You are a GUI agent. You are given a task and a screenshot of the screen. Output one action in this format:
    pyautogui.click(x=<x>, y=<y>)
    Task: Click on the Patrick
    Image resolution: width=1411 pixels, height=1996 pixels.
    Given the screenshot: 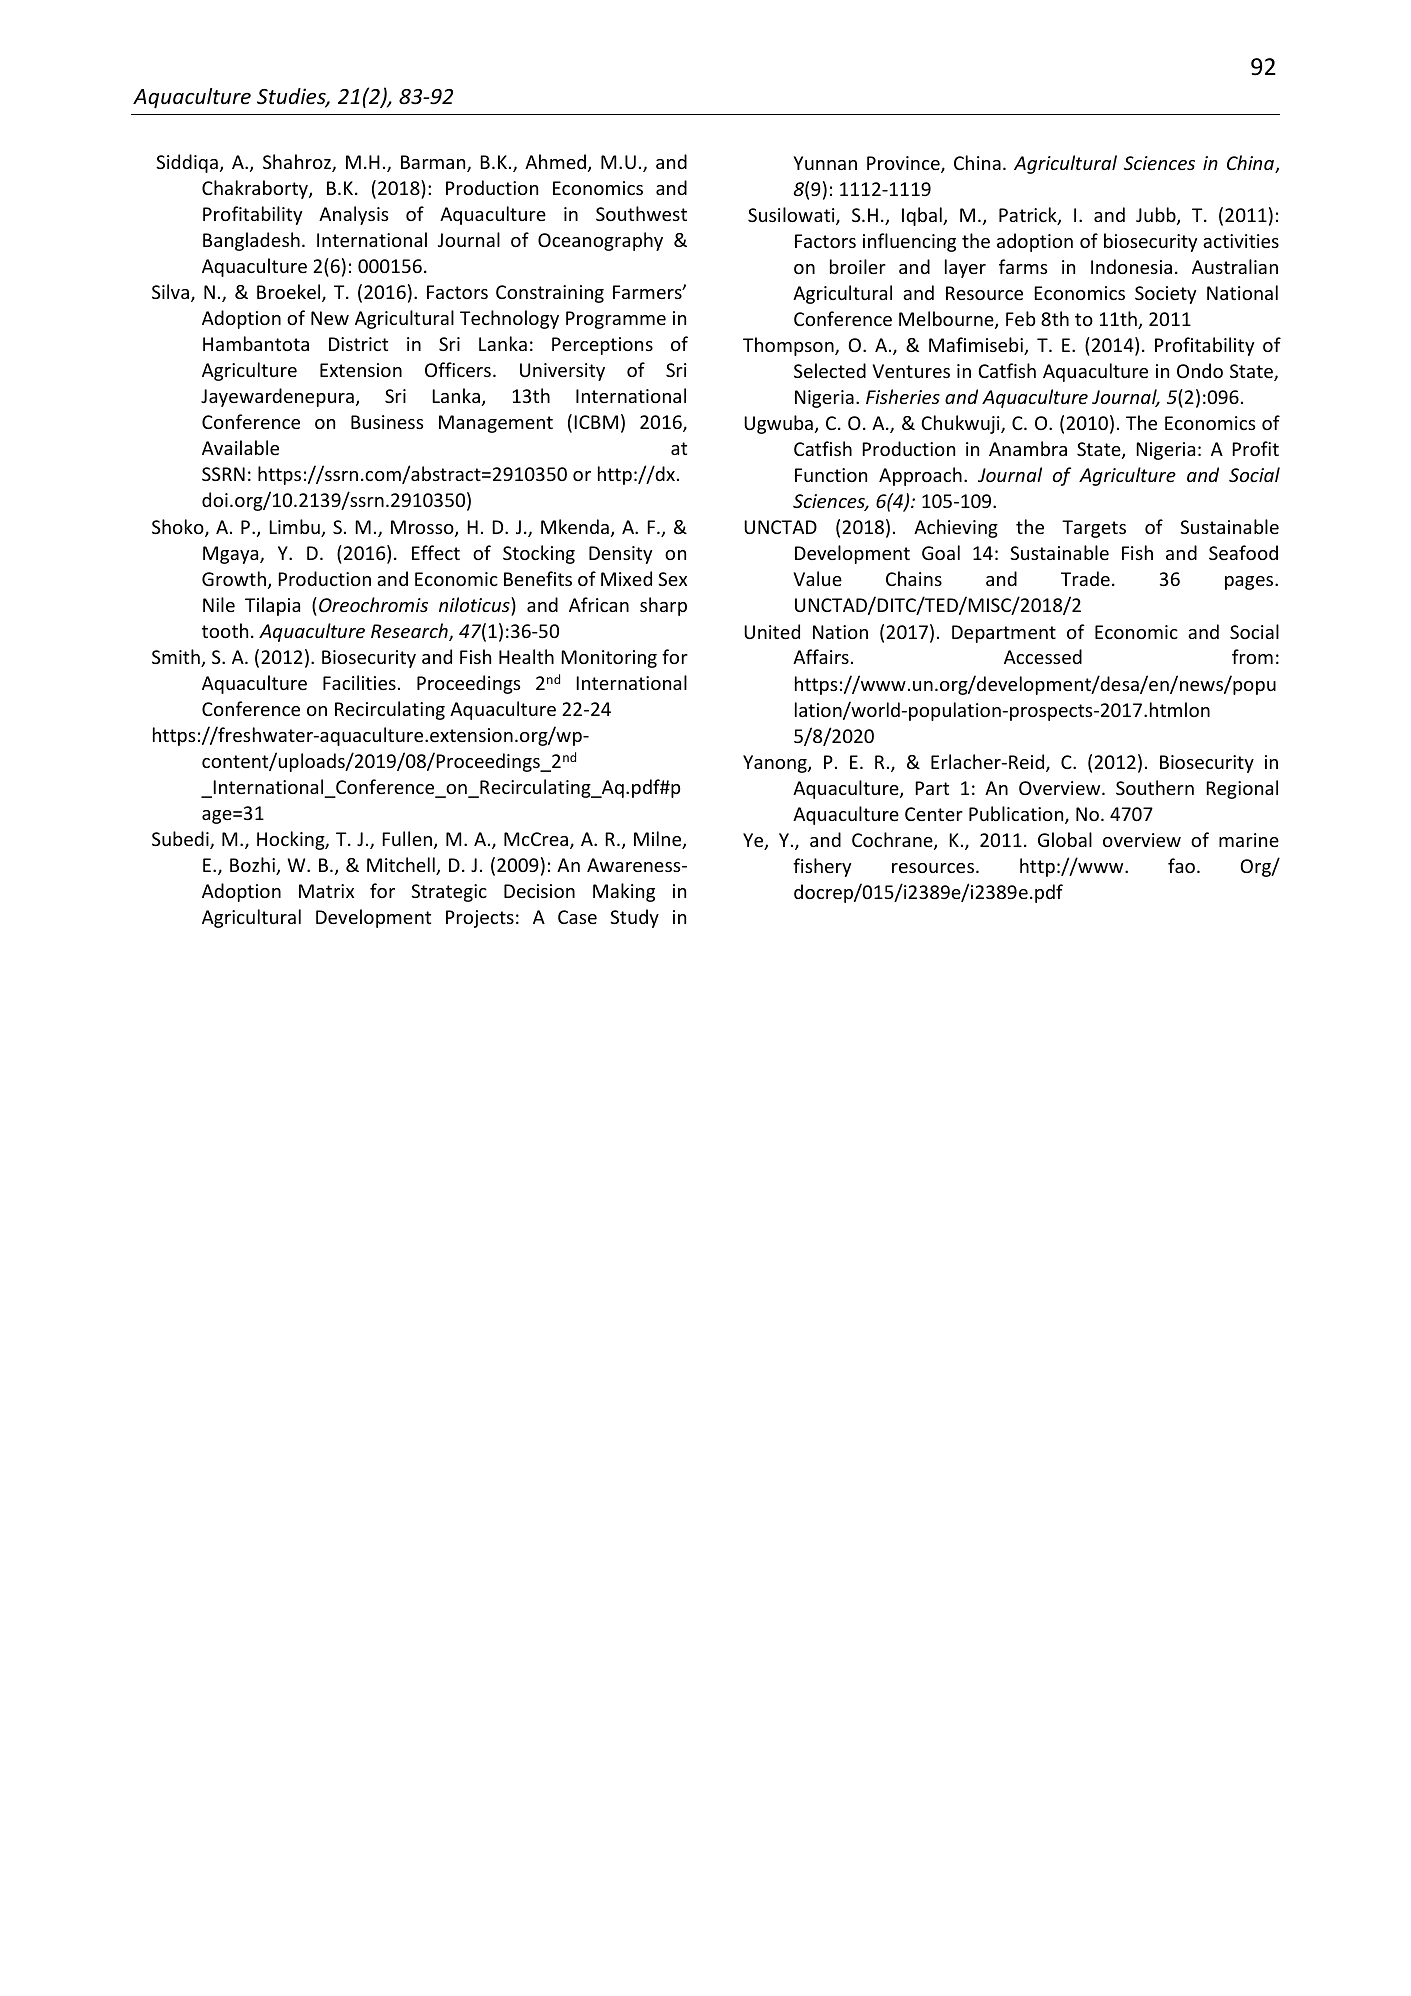 What is the action you would take?
    pyautogui.click(x=1029, y=216)
